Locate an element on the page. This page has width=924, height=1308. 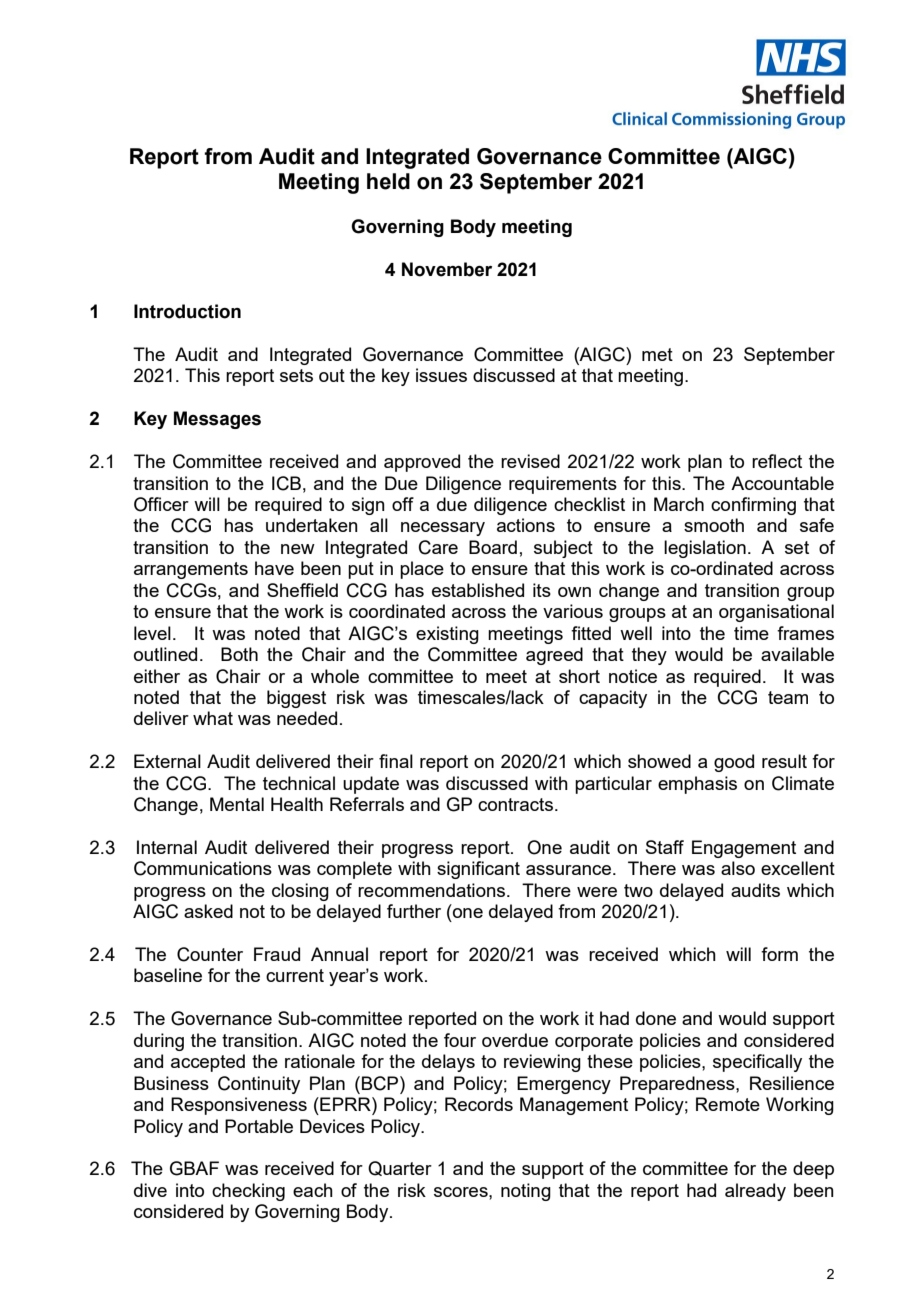
Both is located at coordinates (239, 654).
